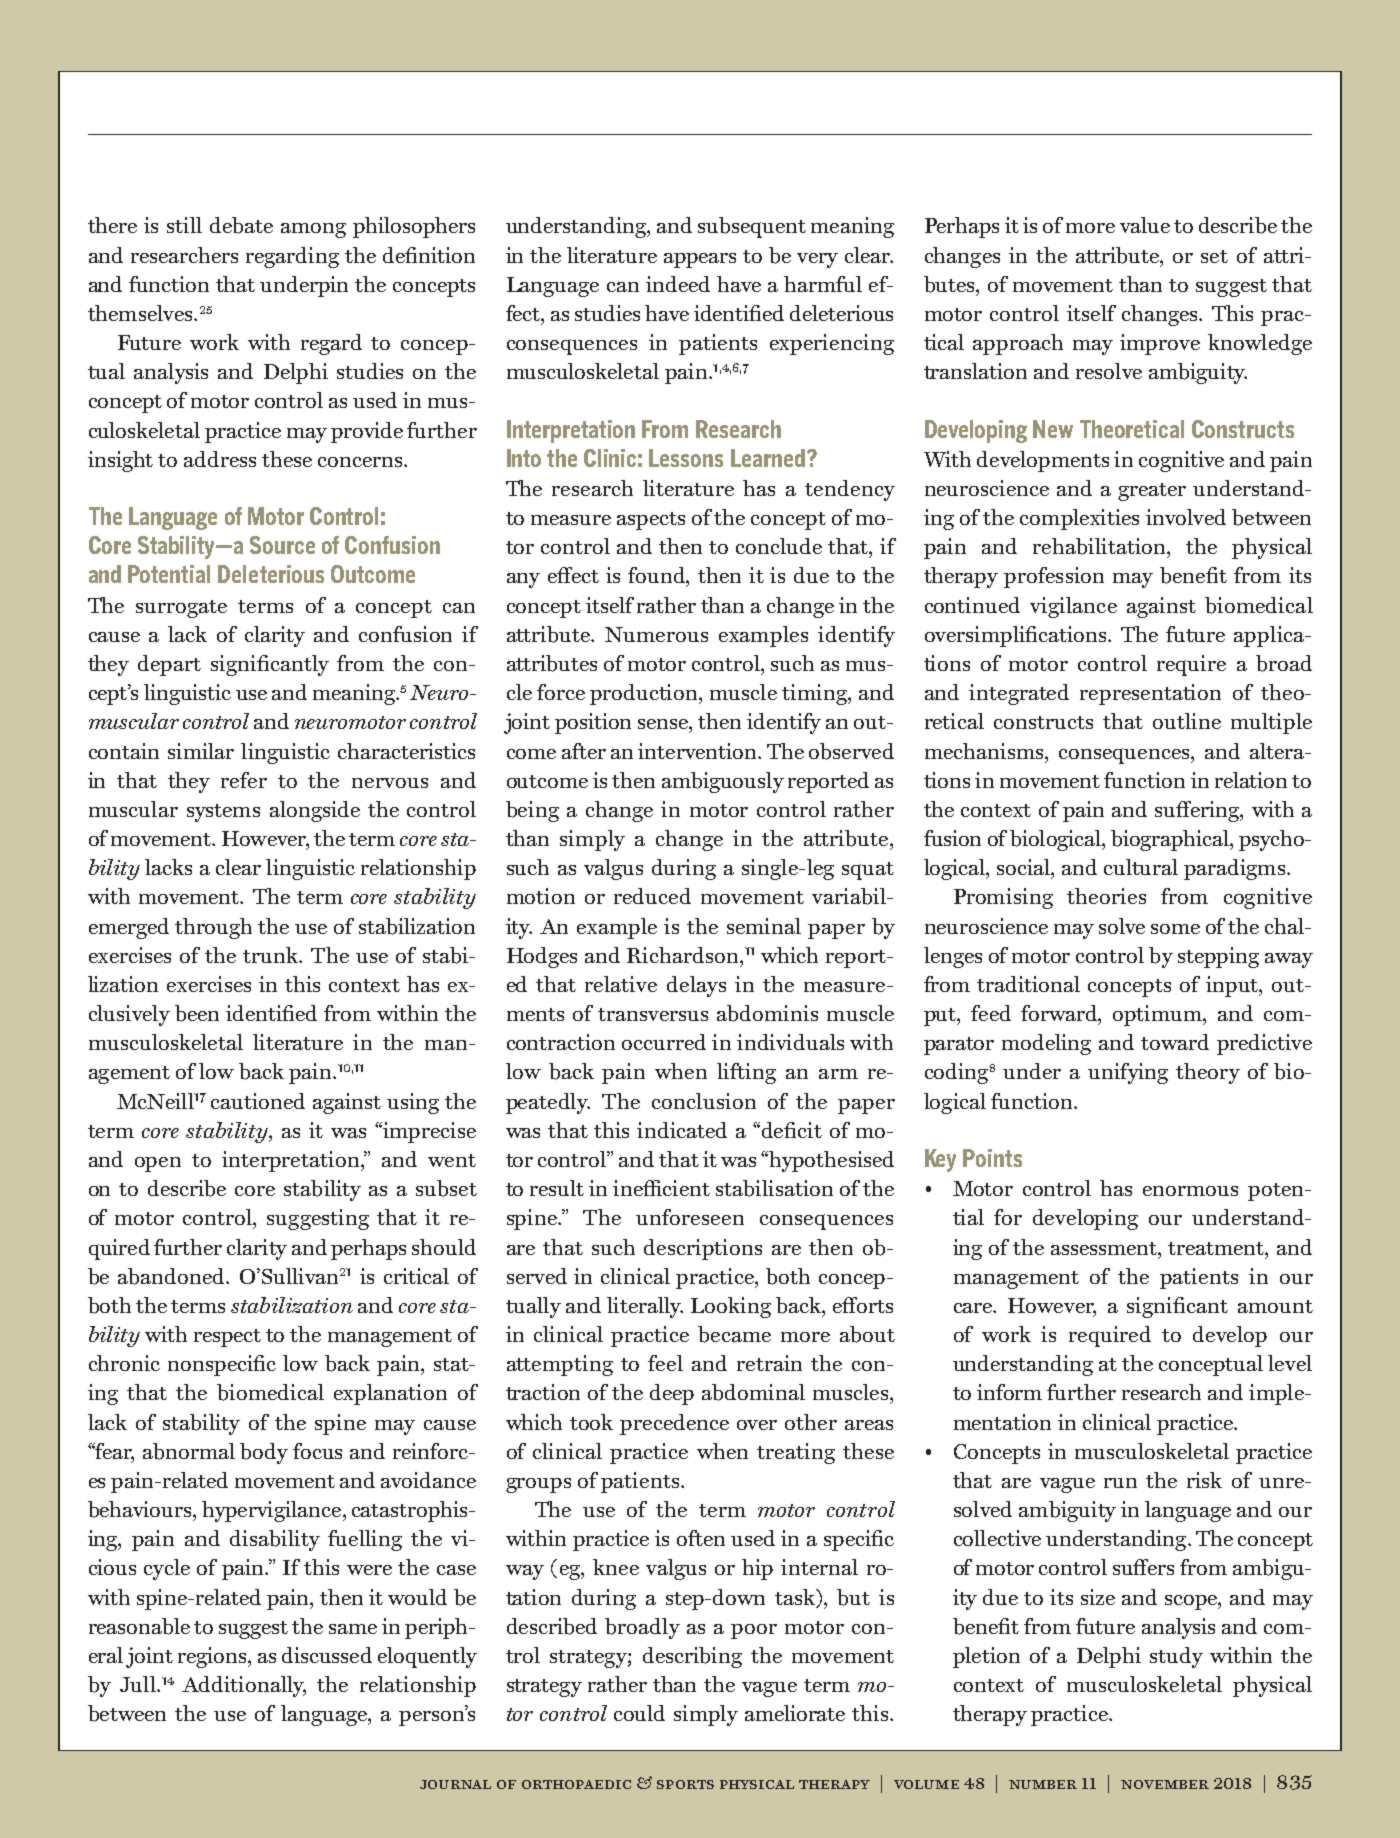 This document has height=1838, width=1400. Describe the element at coordinates (244, 1686) in the document. I see `Additionally` at that location.
